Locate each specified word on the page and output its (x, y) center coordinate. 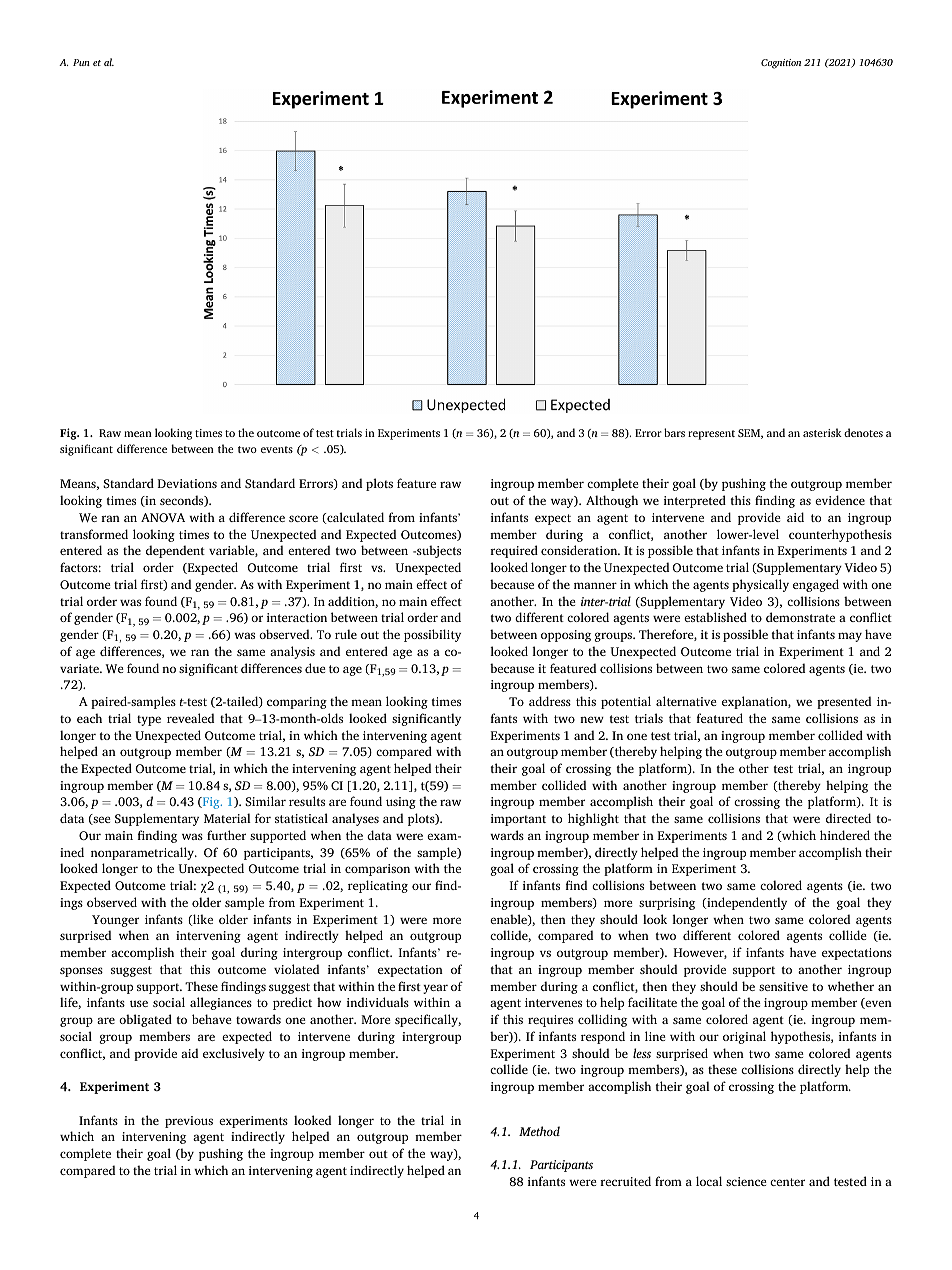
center (787, 1182)
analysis (292, 652)
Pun (81, 62)
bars (674, 432)
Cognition (781, 64)
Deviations (187, 483)
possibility (432, 635)
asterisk (822, 432)
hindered (845, 835)
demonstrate (800, 617)
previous (189, 1122)
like (202, 920)
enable (509, 920)
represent (711, 435)
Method (539, 1131)
